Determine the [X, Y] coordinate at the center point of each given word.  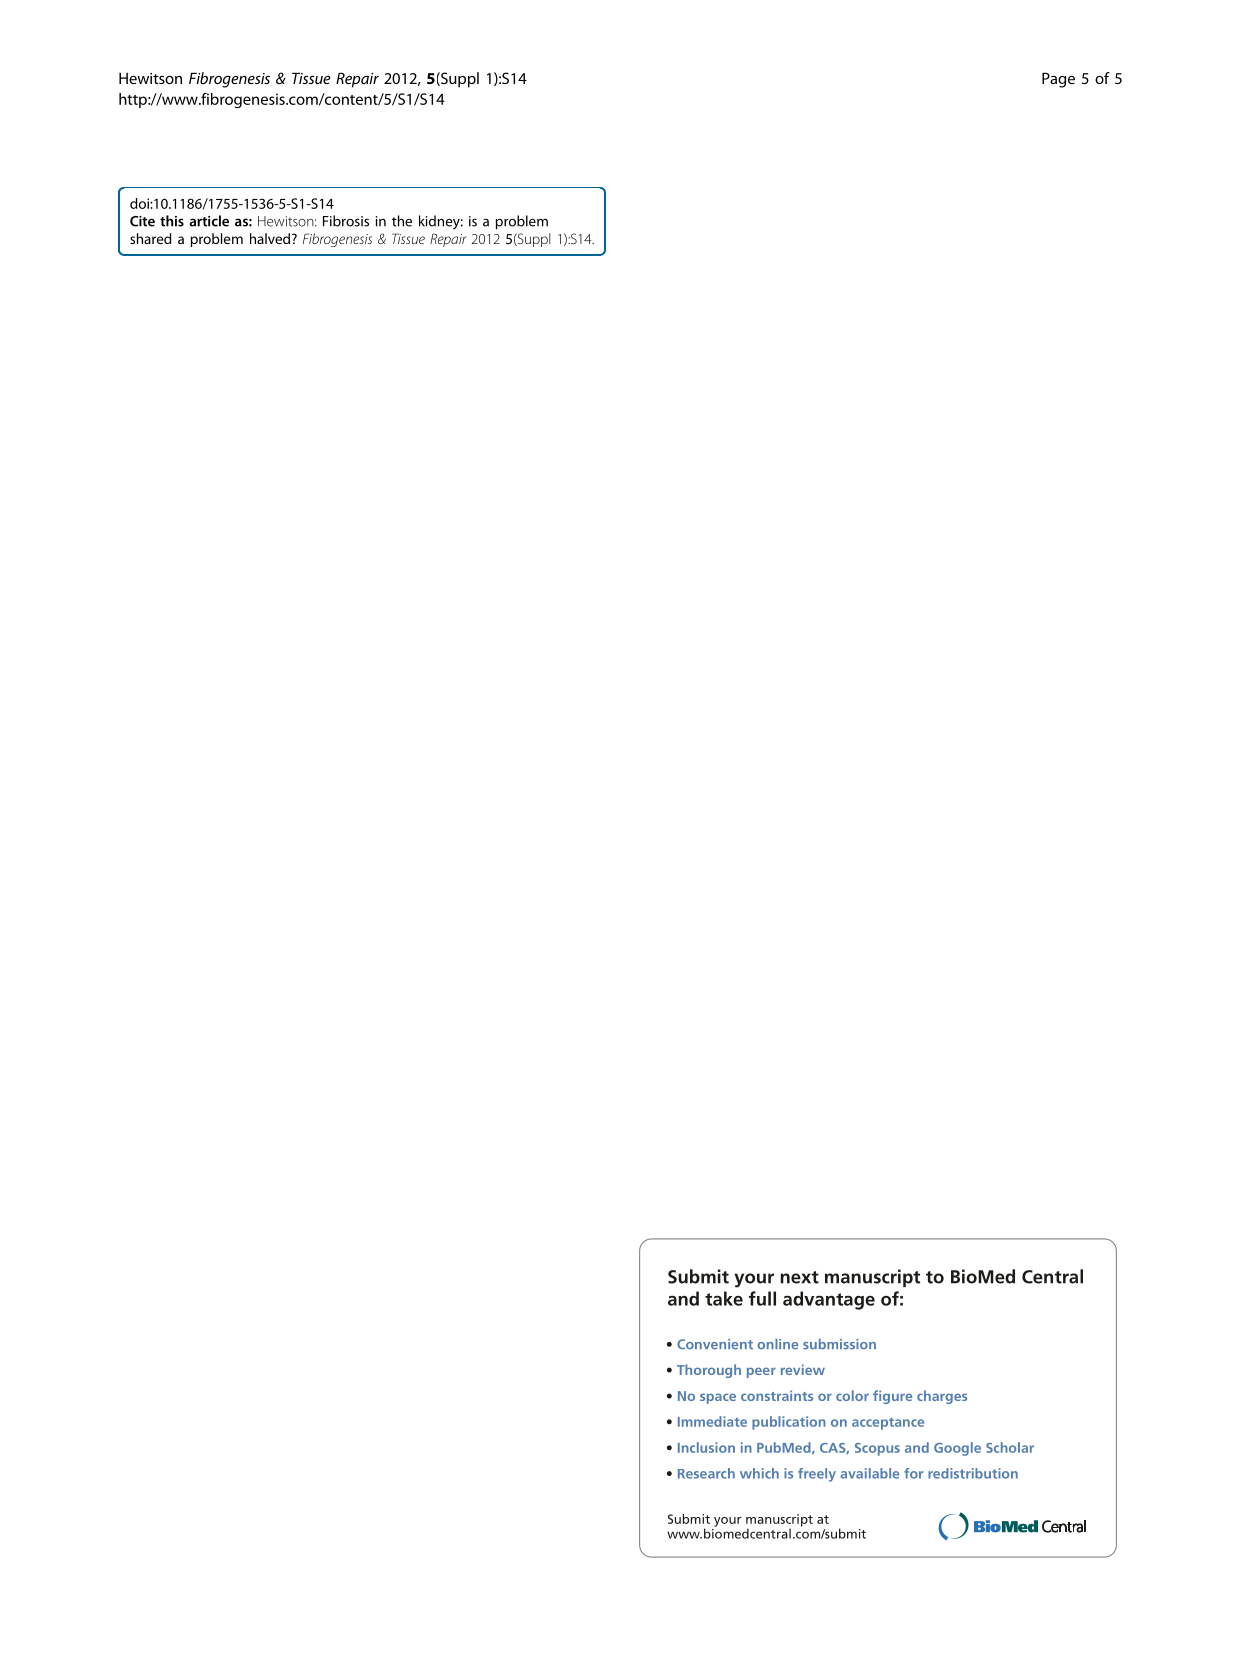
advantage [829, 1300]
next [799, 1277]
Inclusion [706, 1447]
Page [1058, 80]
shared [151, 238]
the [402, 221]
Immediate [712, 1421]
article [209, 221]
